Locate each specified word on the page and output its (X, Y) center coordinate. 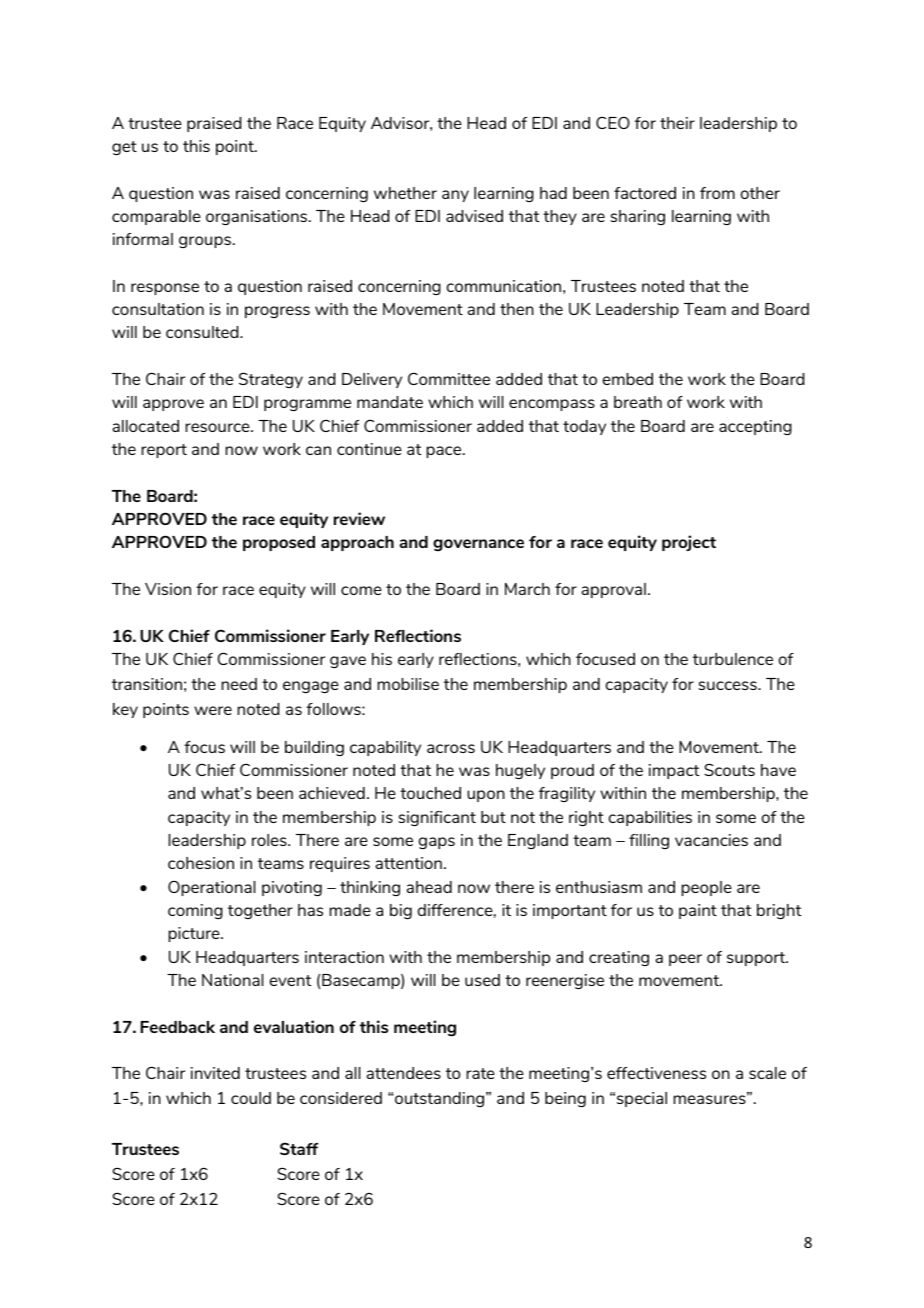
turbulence (733, 659)
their (677, 123)
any (455, 196)
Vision (168, 589)
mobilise (408, 684)
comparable (156, 217)
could (251, 1098)
